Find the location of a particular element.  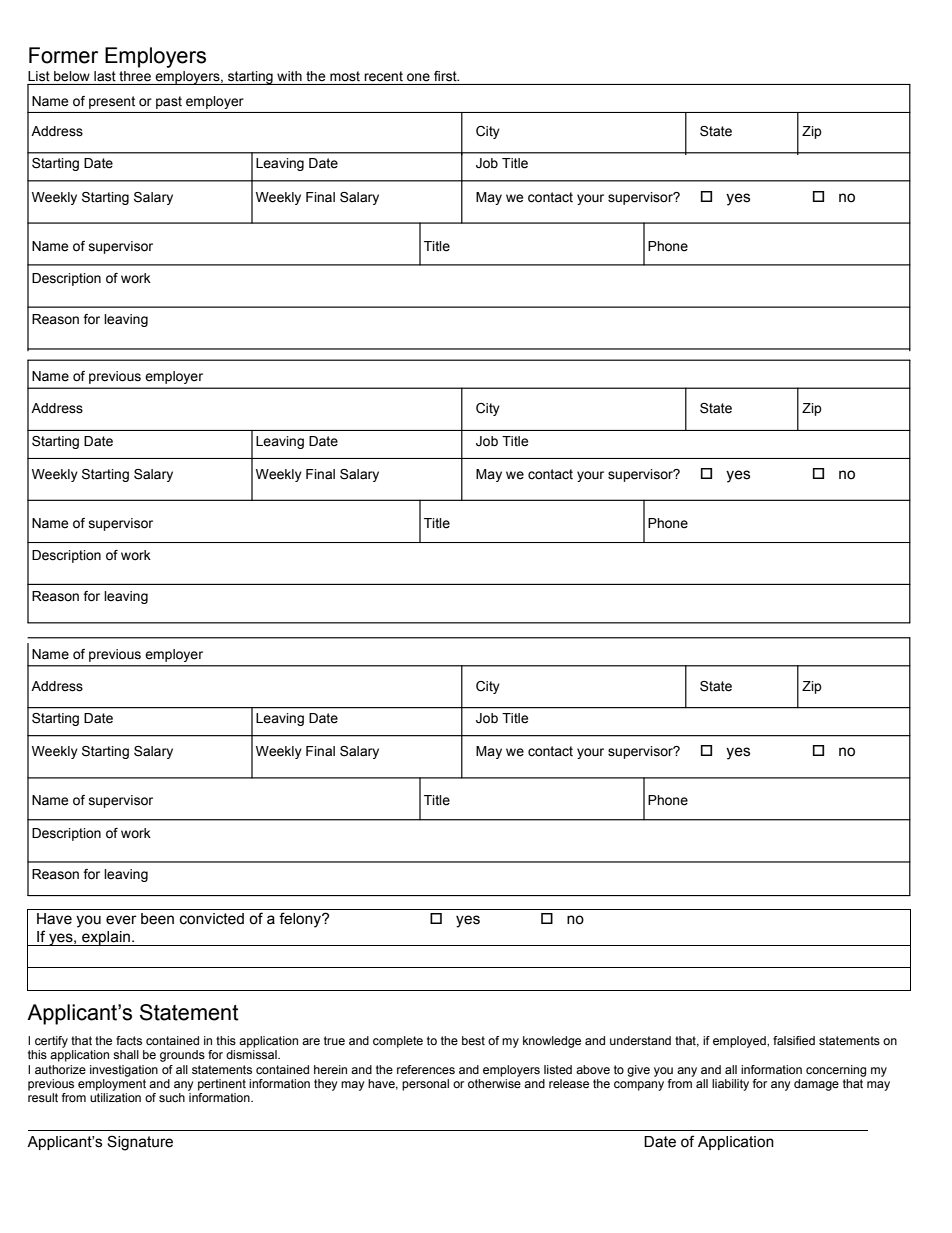

utilization is located at coordinates (115, 1097).
